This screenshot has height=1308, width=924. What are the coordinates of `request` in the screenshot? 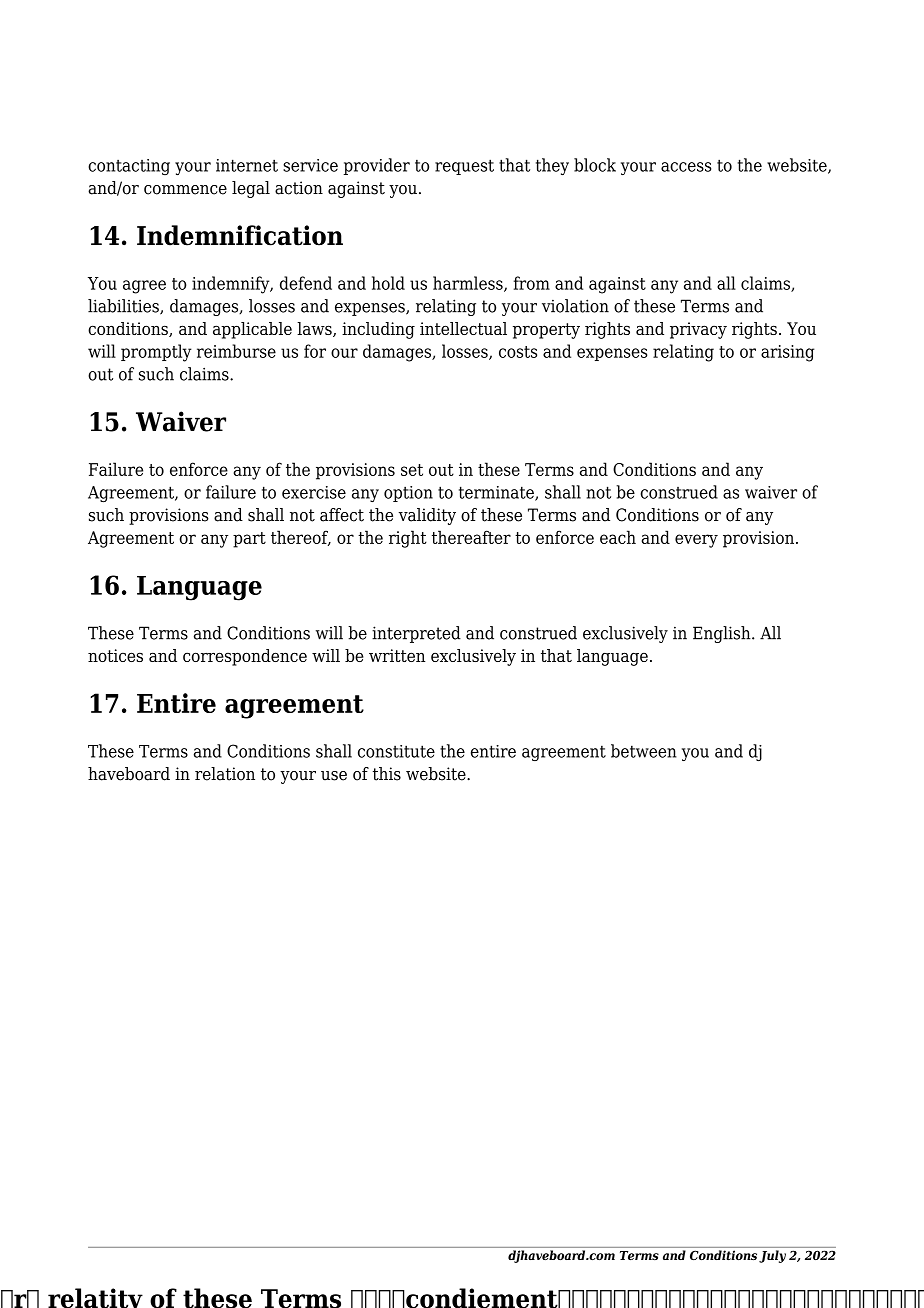 It's located at (464, 167).
